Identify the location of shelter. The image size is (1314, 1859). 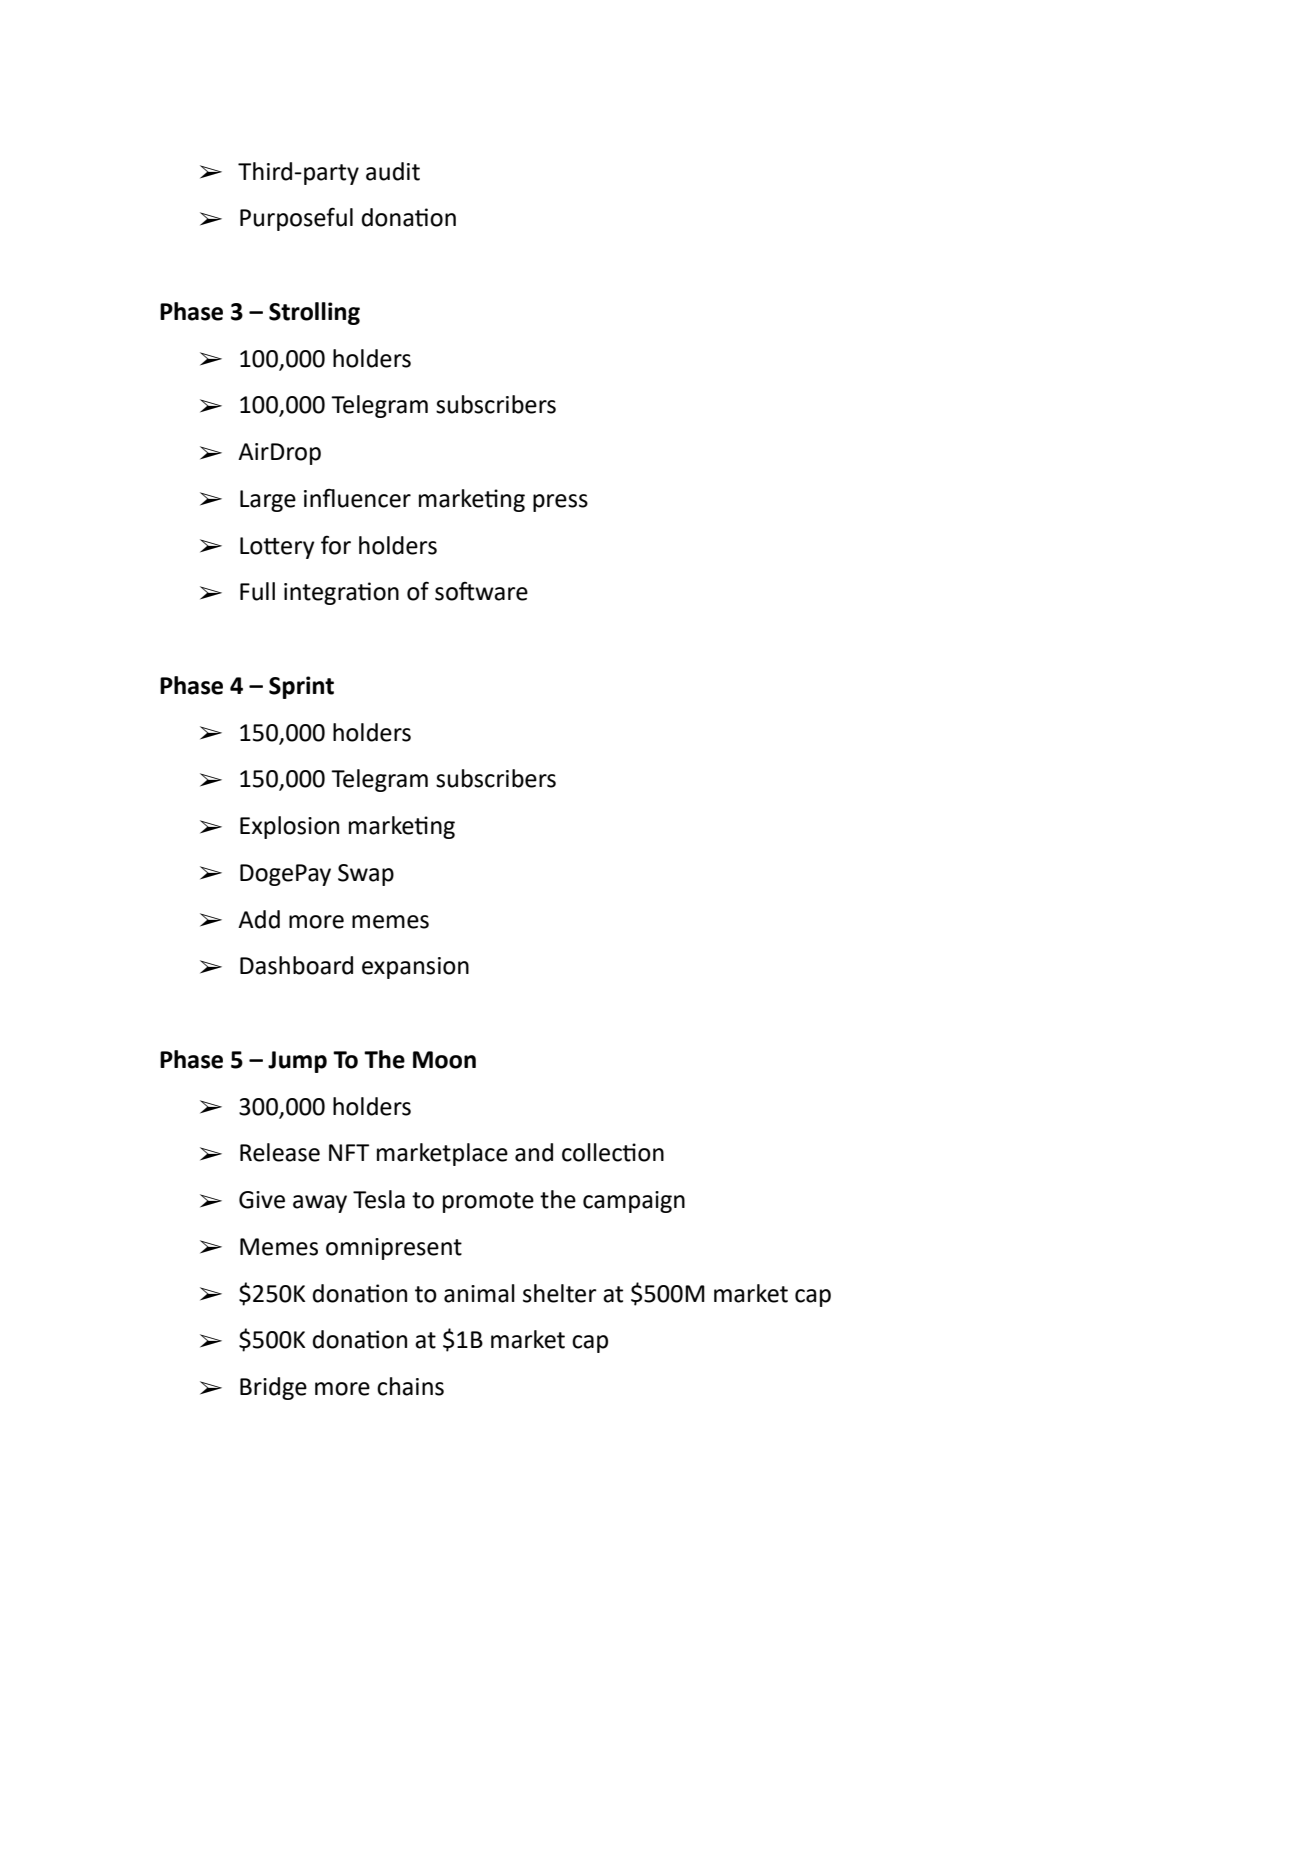
(560, 1293).
